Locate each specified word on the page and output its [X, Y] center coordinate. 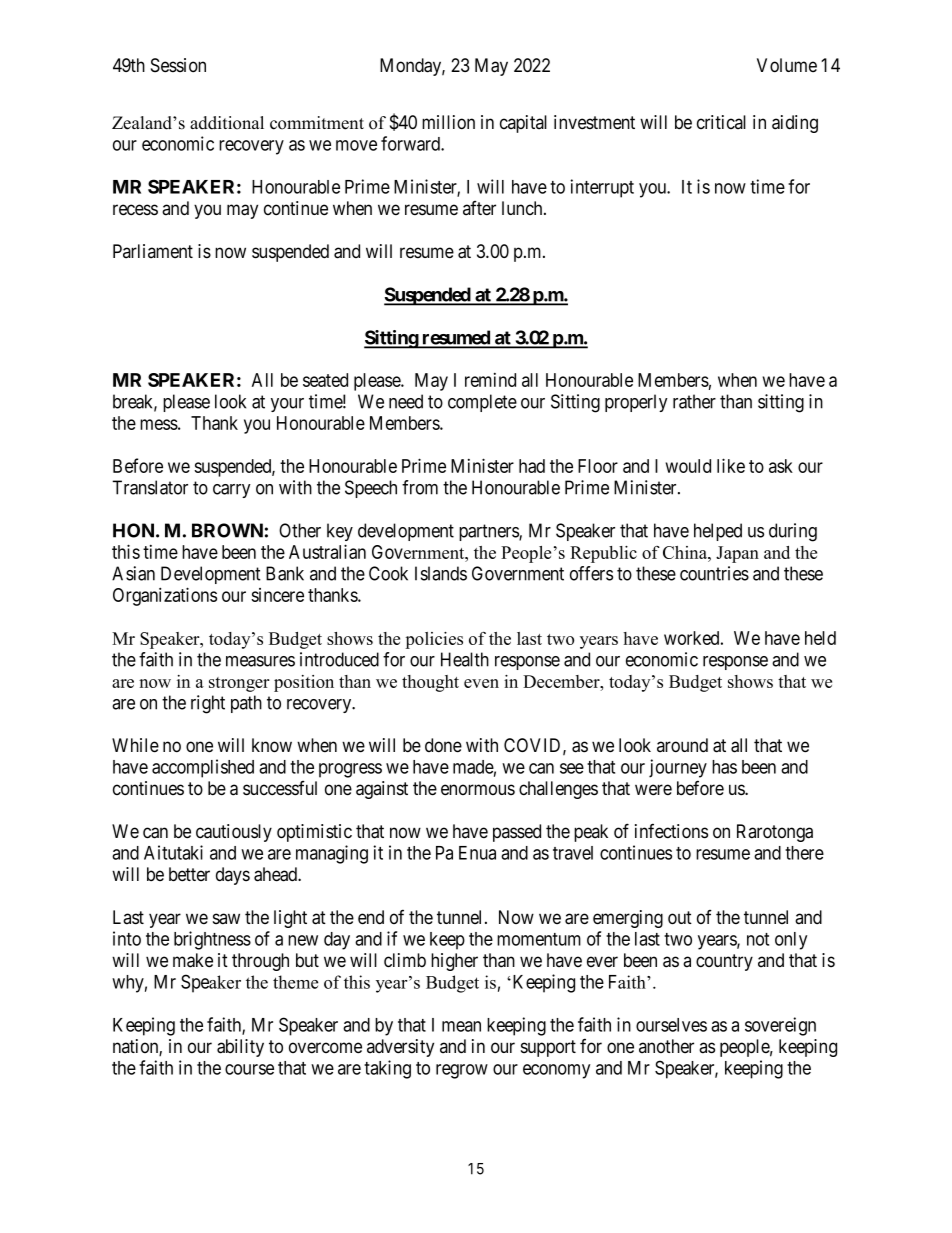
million [448, 122]
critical [721, 122]
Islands [441, 573]
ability [240, 1048]
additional [227, 123]
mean [461, 1026]
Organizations [165, 596]
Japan [737, 554]
